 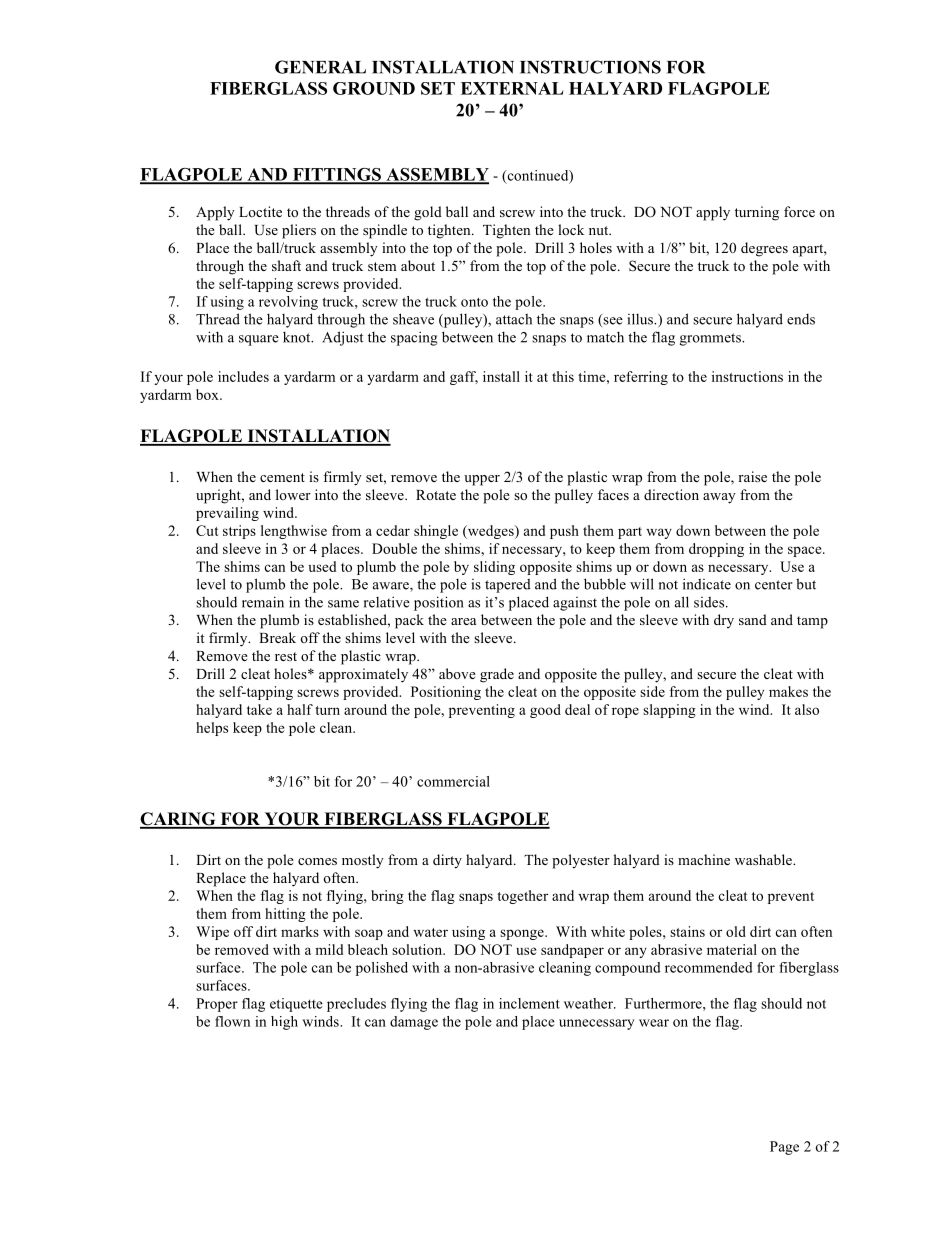 I want to click on tapered, so click(x=508, y=585).
